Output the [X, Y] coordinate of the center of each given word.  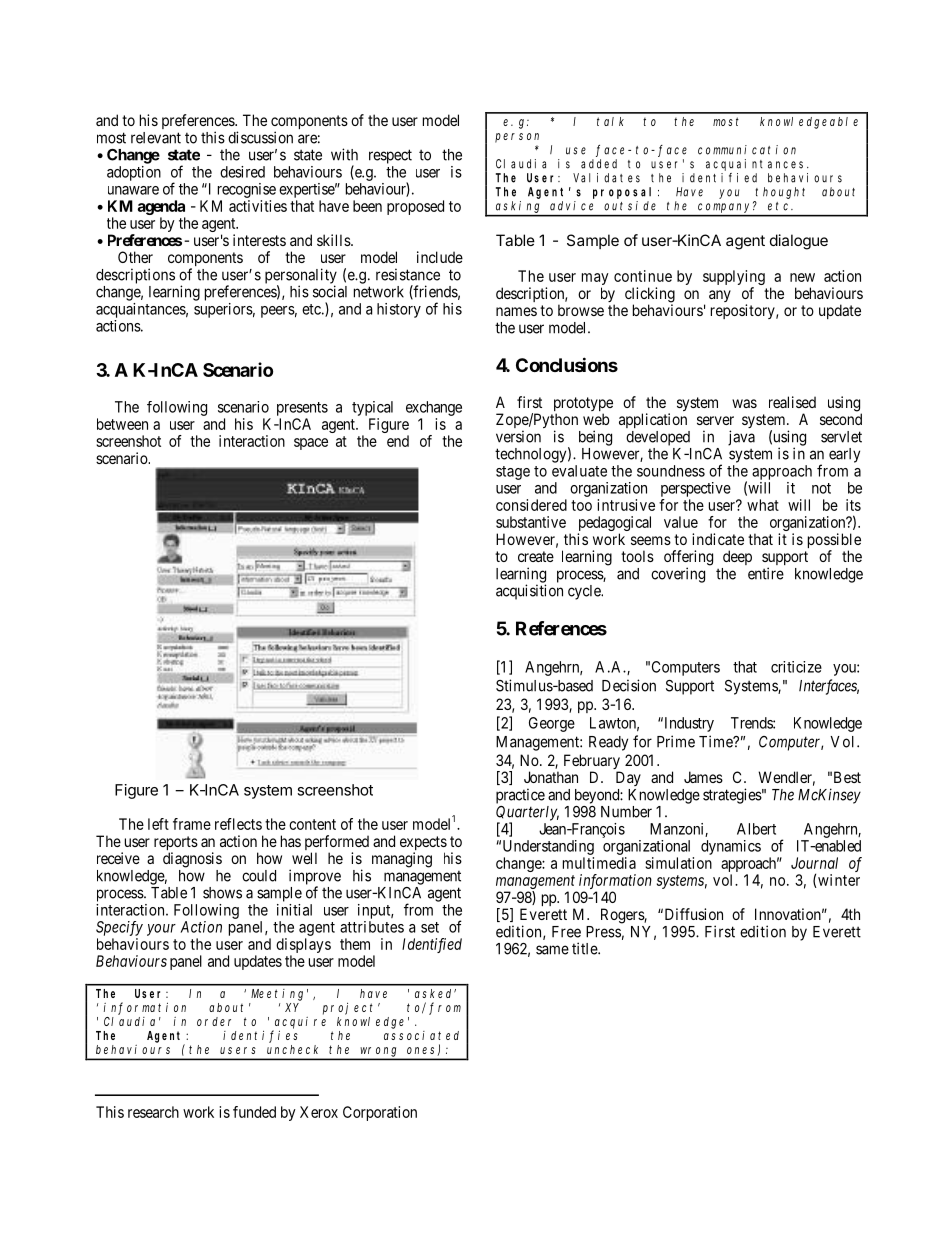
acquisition [529, 592]
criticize [796, 667]
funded [254, 1112]
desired [242, 172]
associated [421, 1035]
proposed [415, 207]
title [585, 948]
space [311, 444]
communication [747, 150]
